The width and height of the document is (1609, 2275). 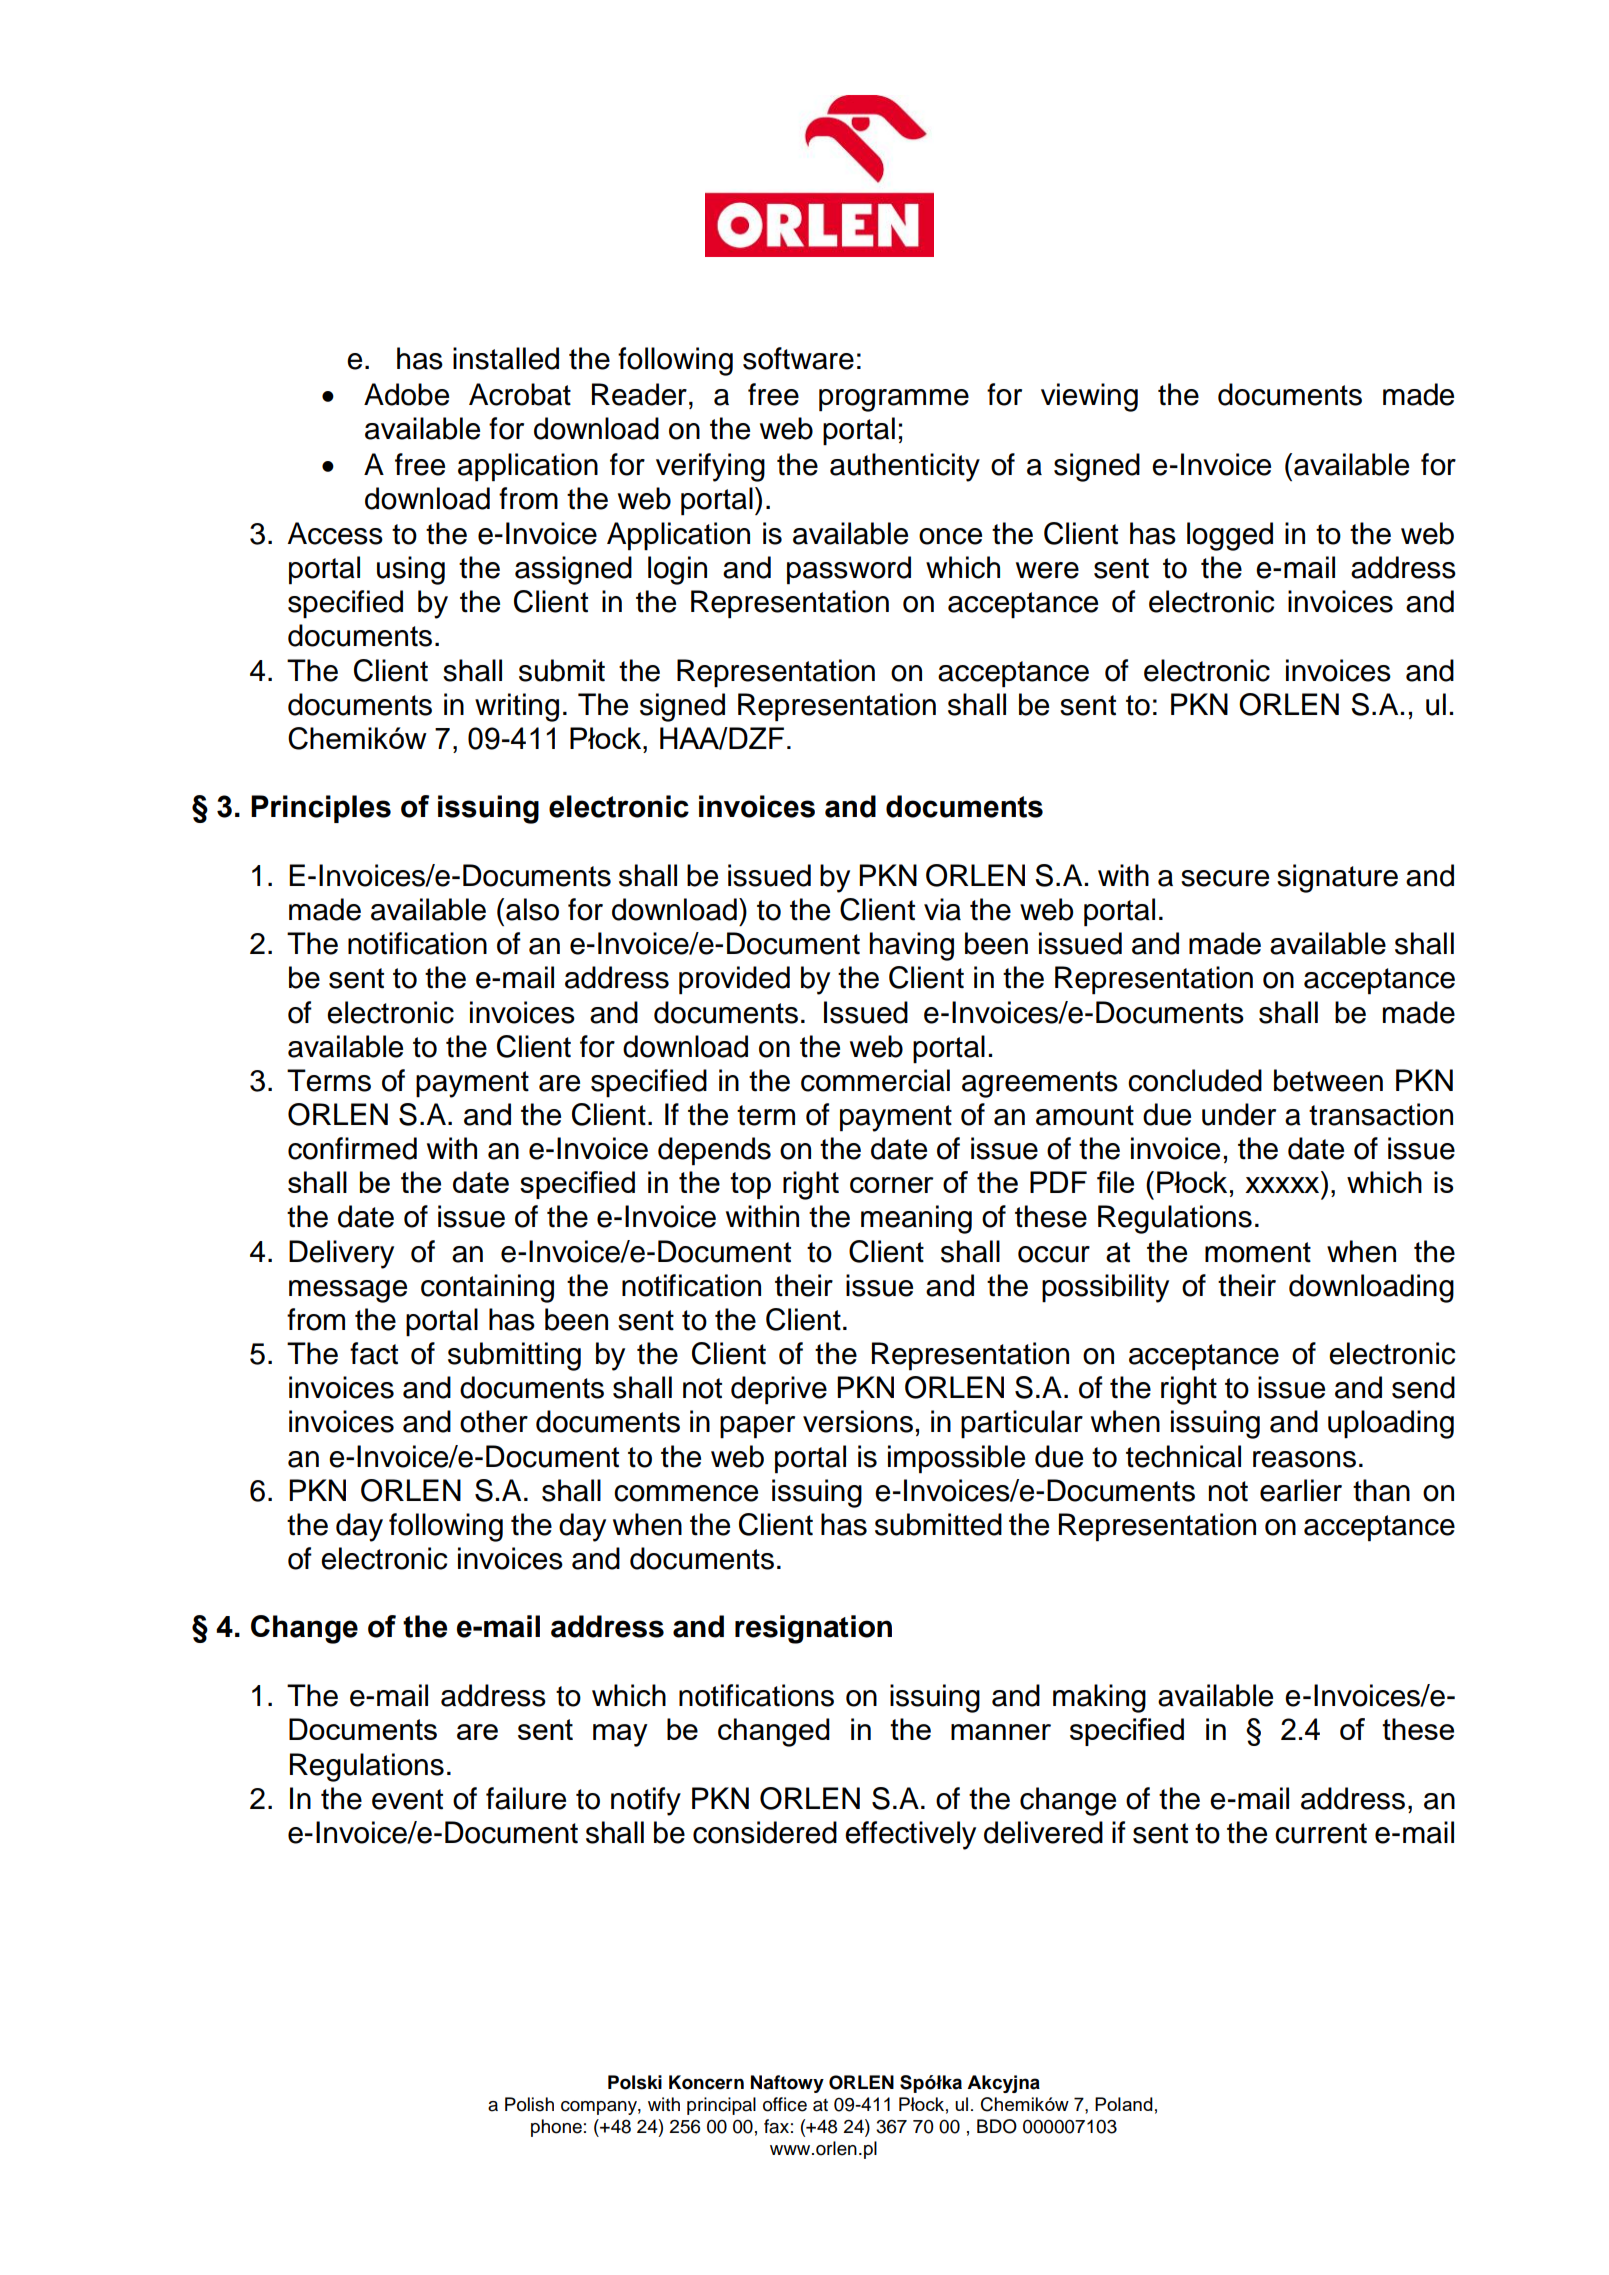 I want to click on meaning, so click(x=916, y=1219).
